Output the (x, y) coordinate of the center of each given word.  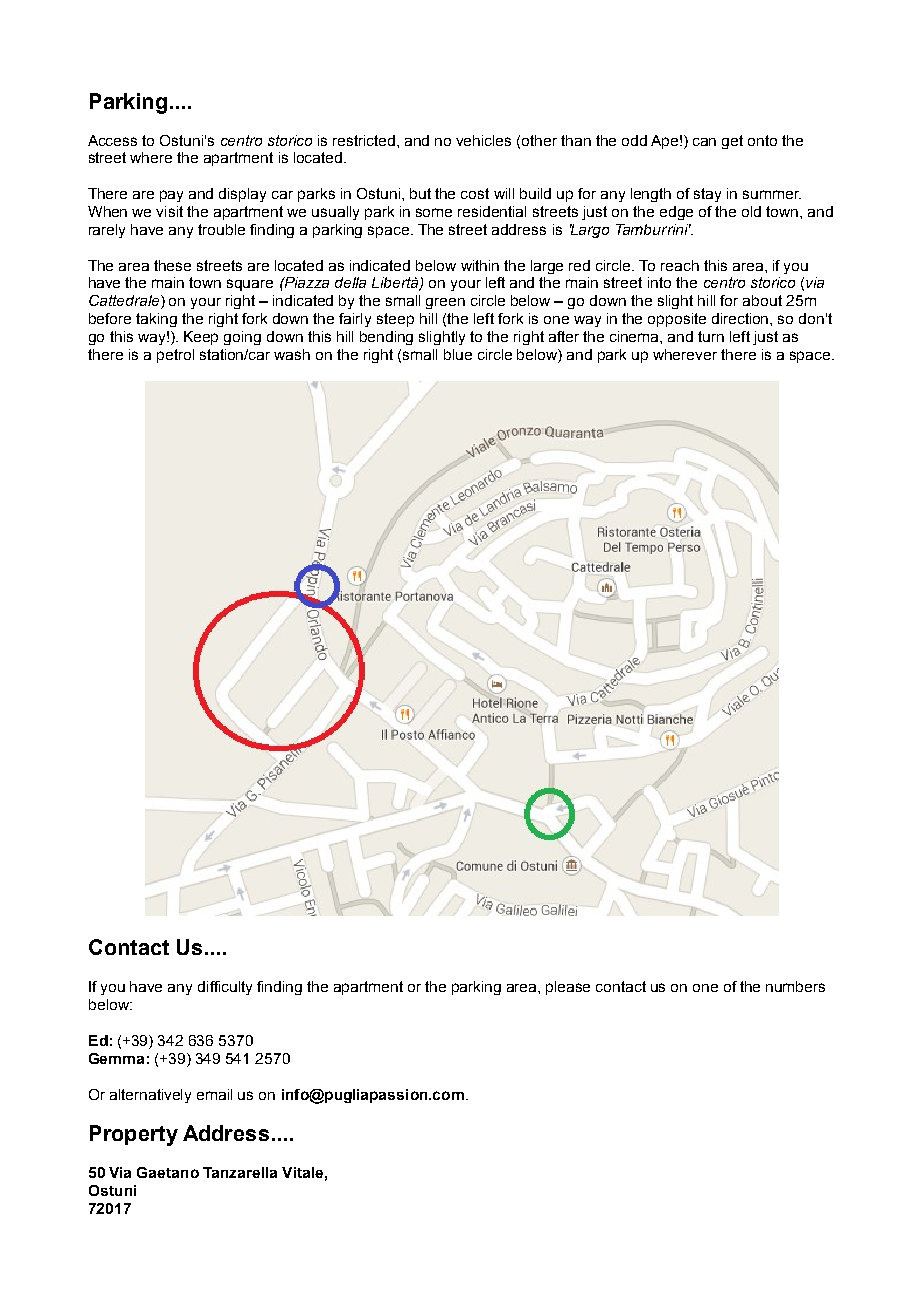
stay (707, 195)
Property (134, 1135)
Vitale (302, 1172)
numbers (795, 986)
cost (475, 193)
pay (171, 196)
